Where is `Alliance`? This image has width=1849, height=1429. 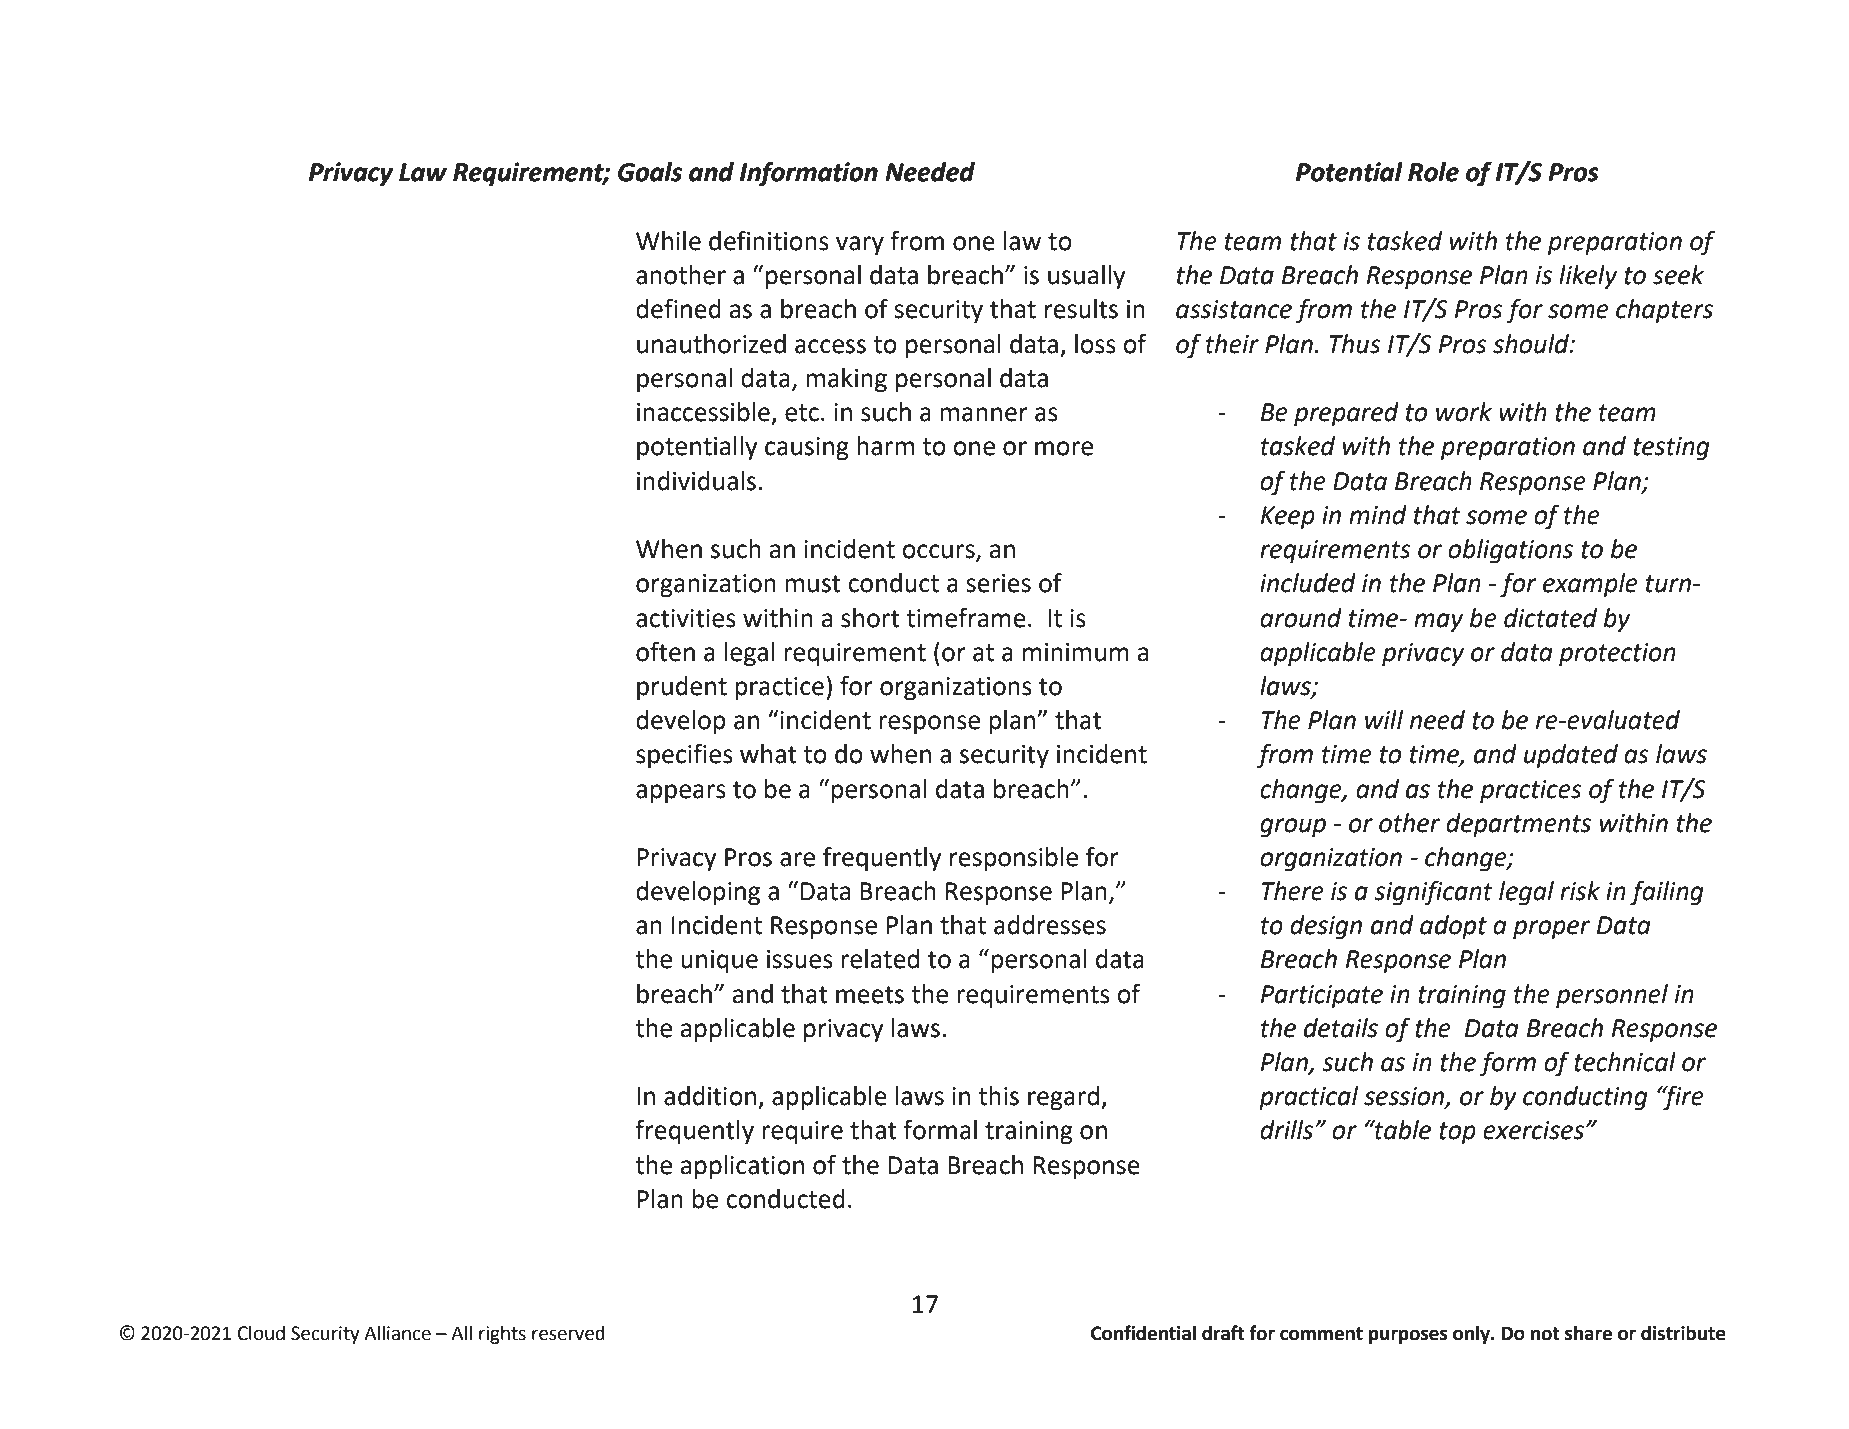 Alliance is located at coordinates (397, 1333).
